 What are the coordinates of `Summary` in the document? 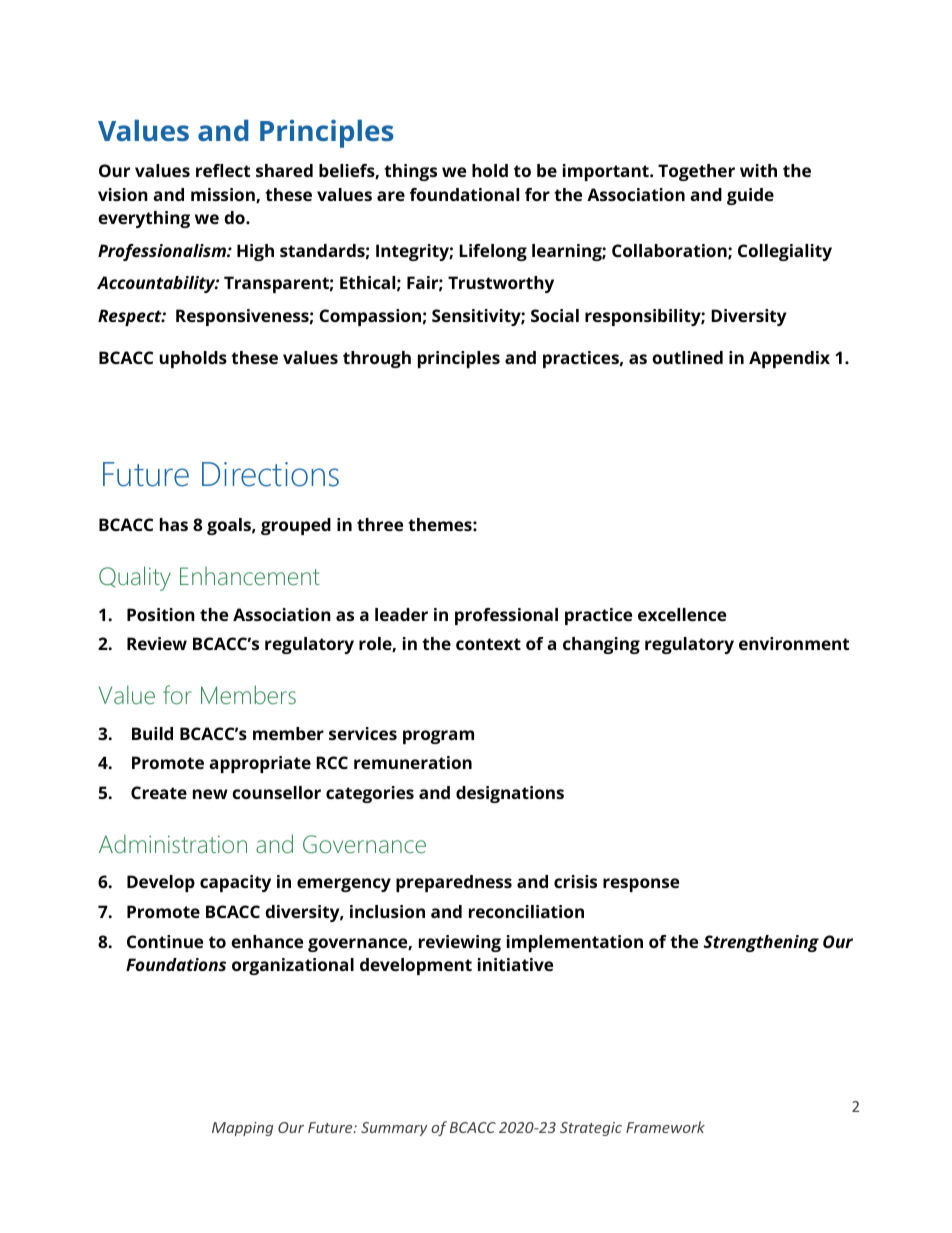 It's located at (394, 1129).
